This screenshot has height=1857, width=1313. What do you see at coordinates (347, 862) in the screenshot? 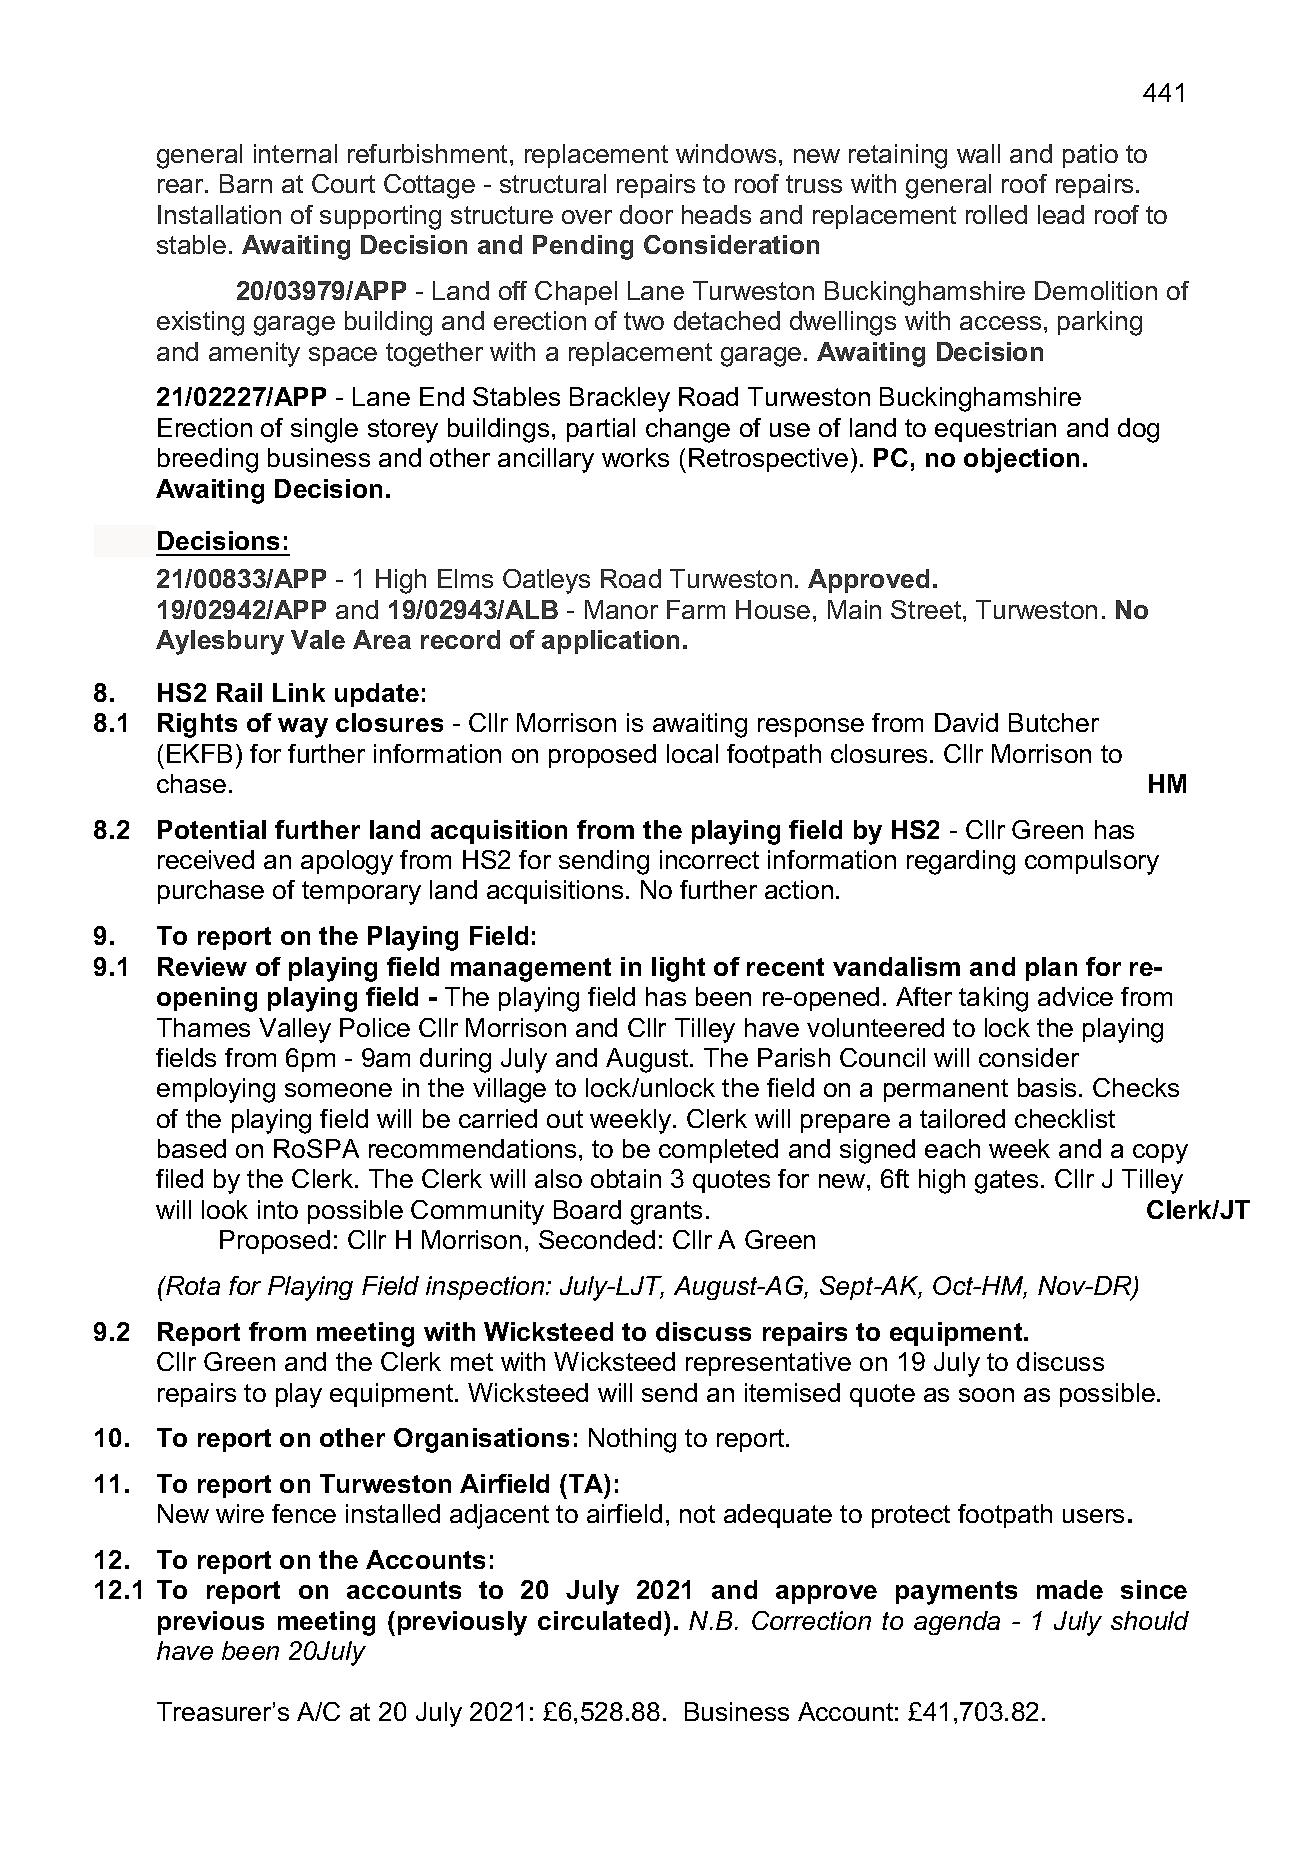
I see `apology` at bounding box center [347, 862].
